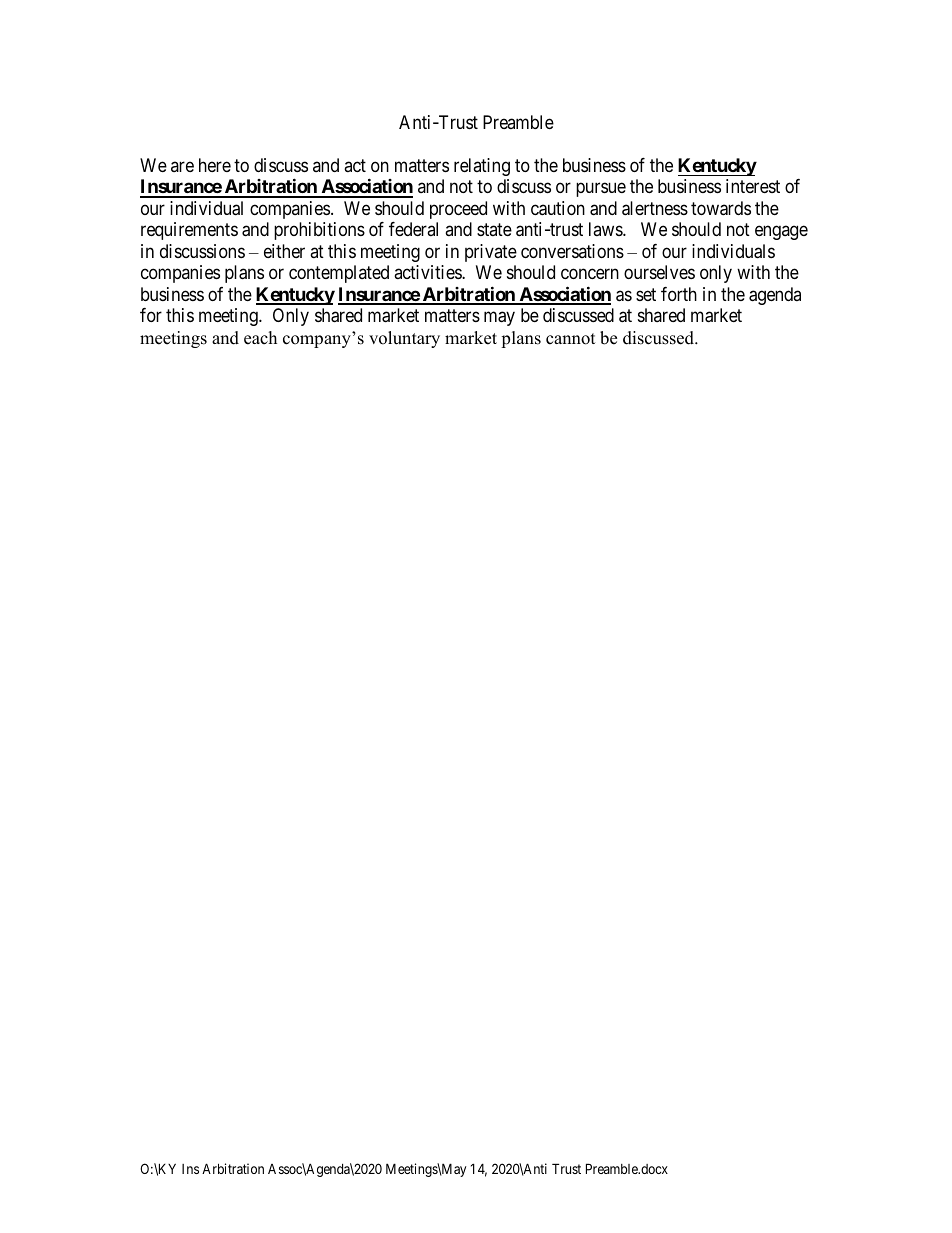 The image size is (952, 1233). I want to click on either, so click(284, 251).
